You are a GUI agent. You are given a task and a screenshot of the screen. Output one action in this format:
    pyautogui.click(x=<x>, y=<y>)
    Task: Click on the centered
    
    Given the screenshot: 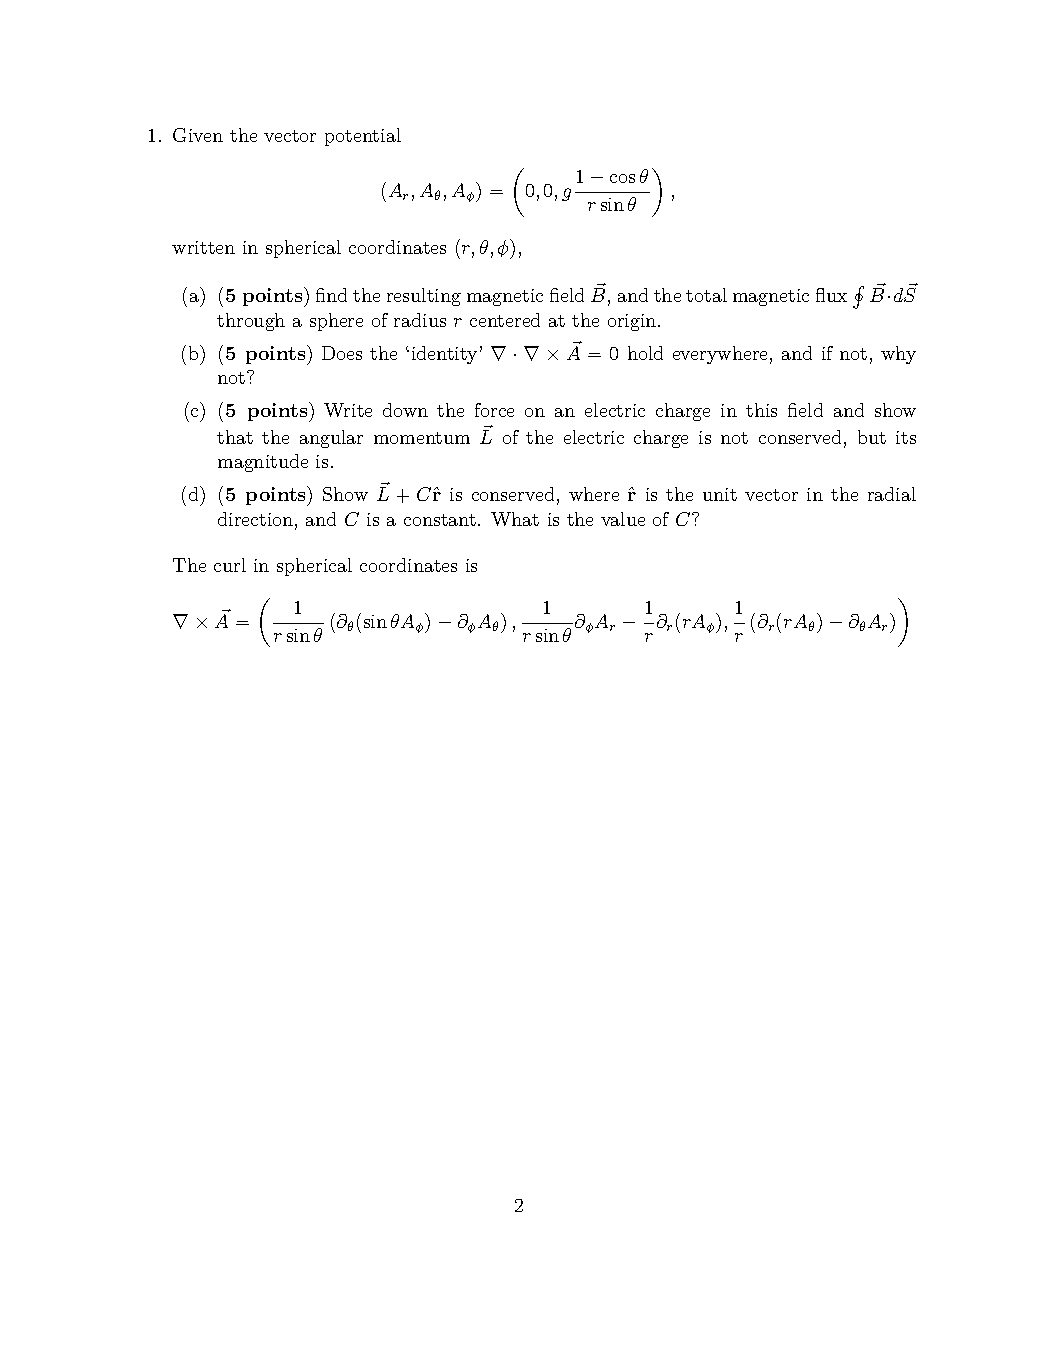 What is the action you would take?
    pyautogui.click(x=505, y=320)
